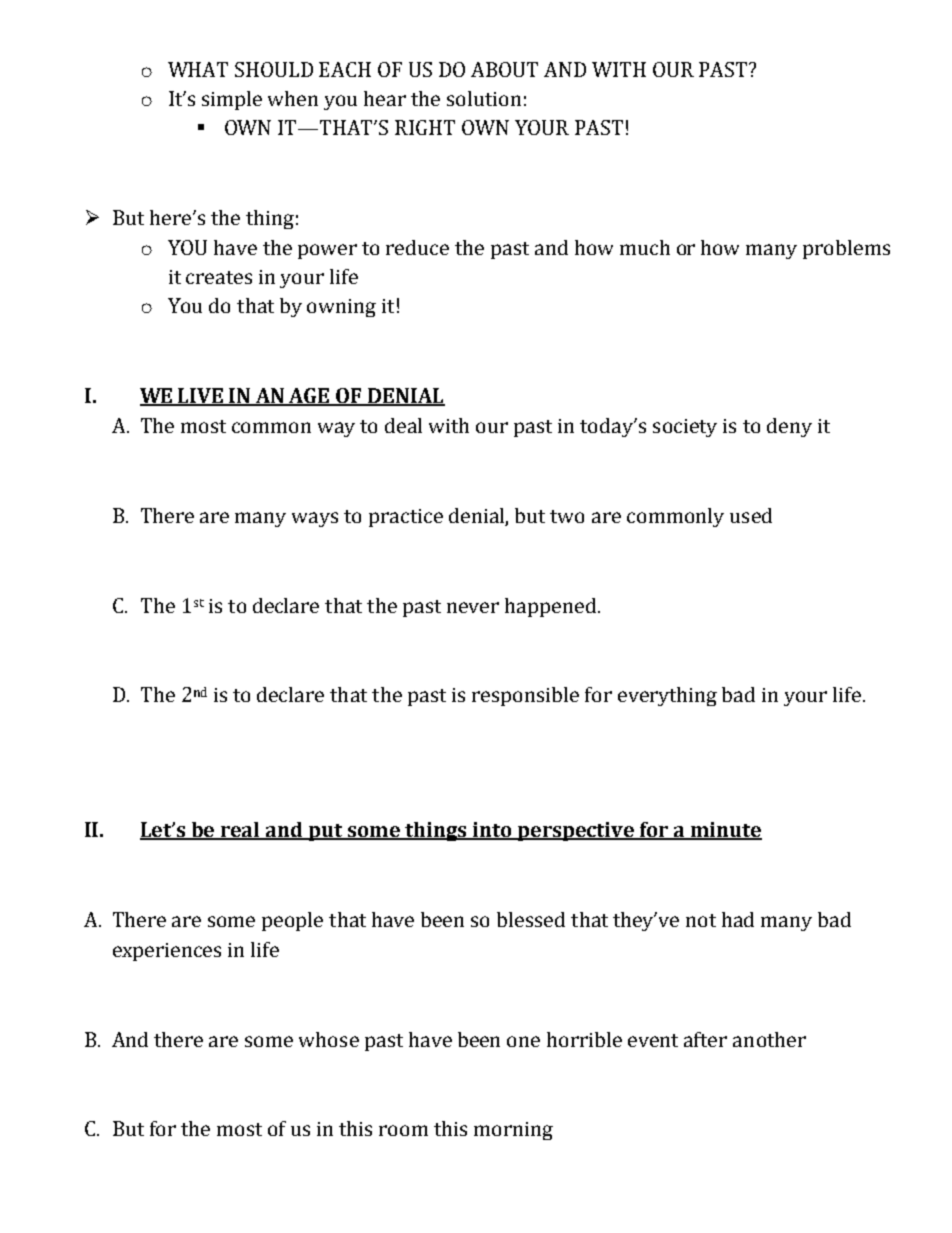  I want to click on used, so click(751, 515).
